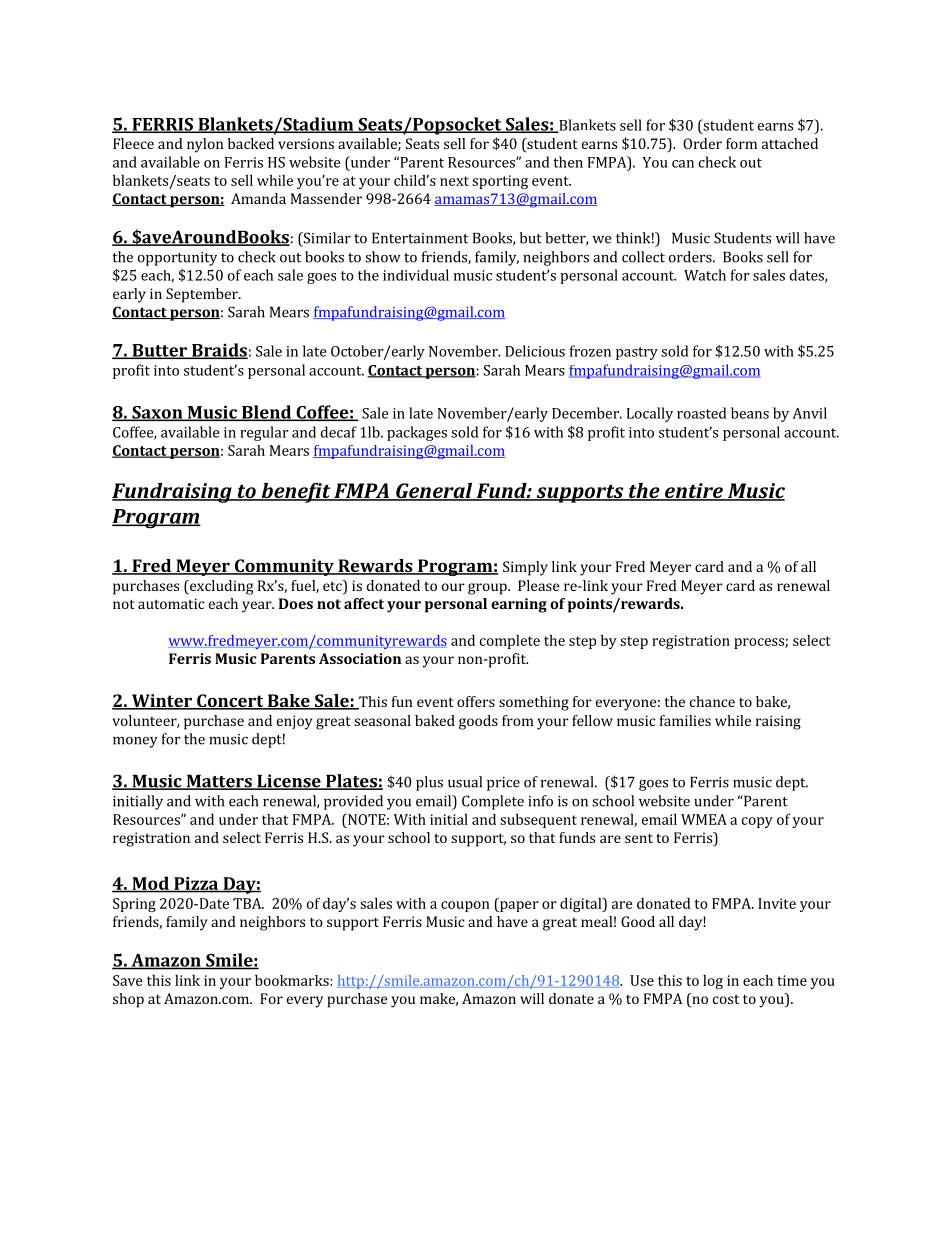 The height and width of the screenshot is (1233, 952). Describe the element at coordinates (219, 782) in the screenshot. I see `Matters` at that location.
